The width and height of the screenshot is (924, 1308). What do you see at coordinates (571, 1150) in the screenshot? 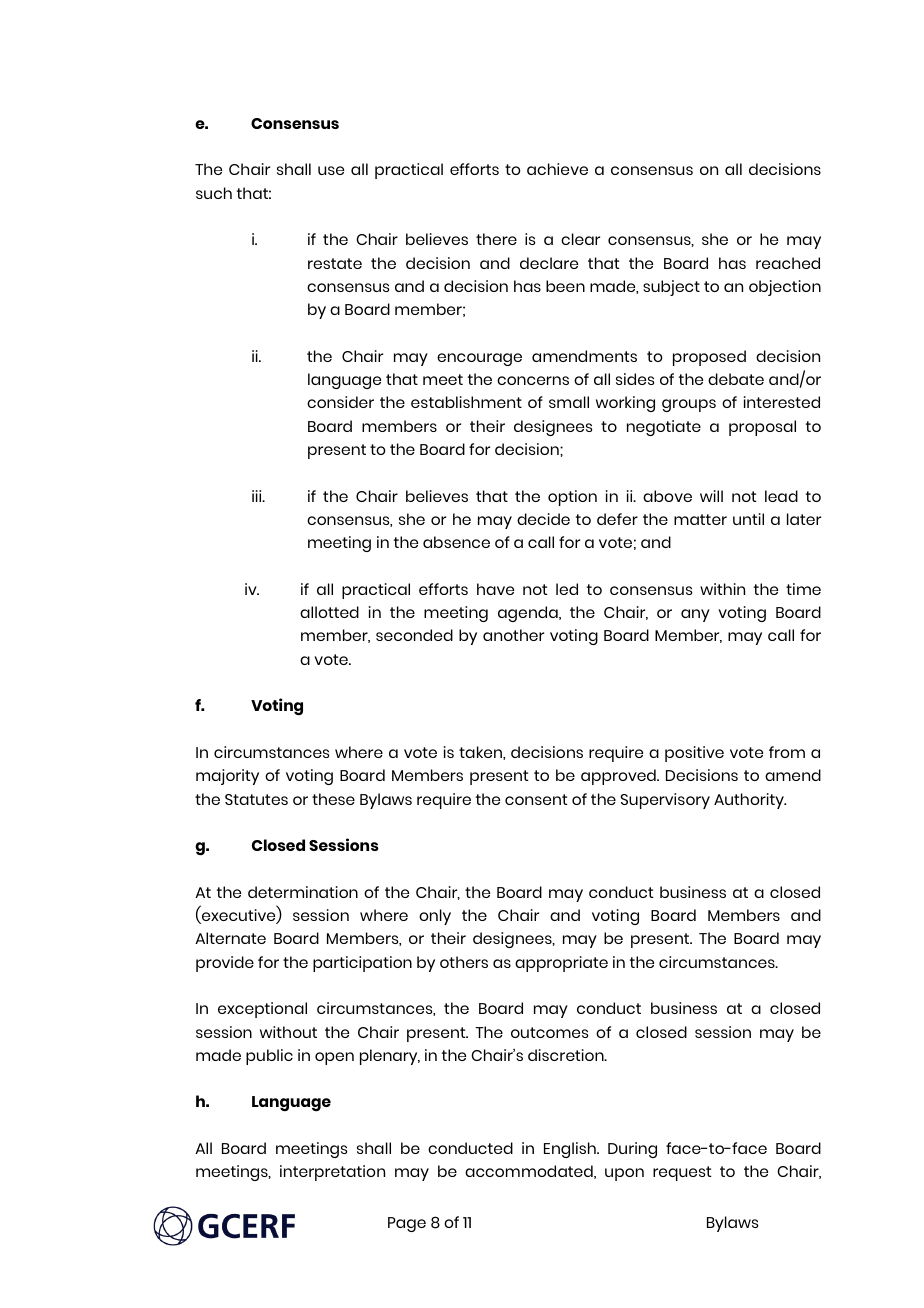
I see `English` at bounding box center [571, 1150].
